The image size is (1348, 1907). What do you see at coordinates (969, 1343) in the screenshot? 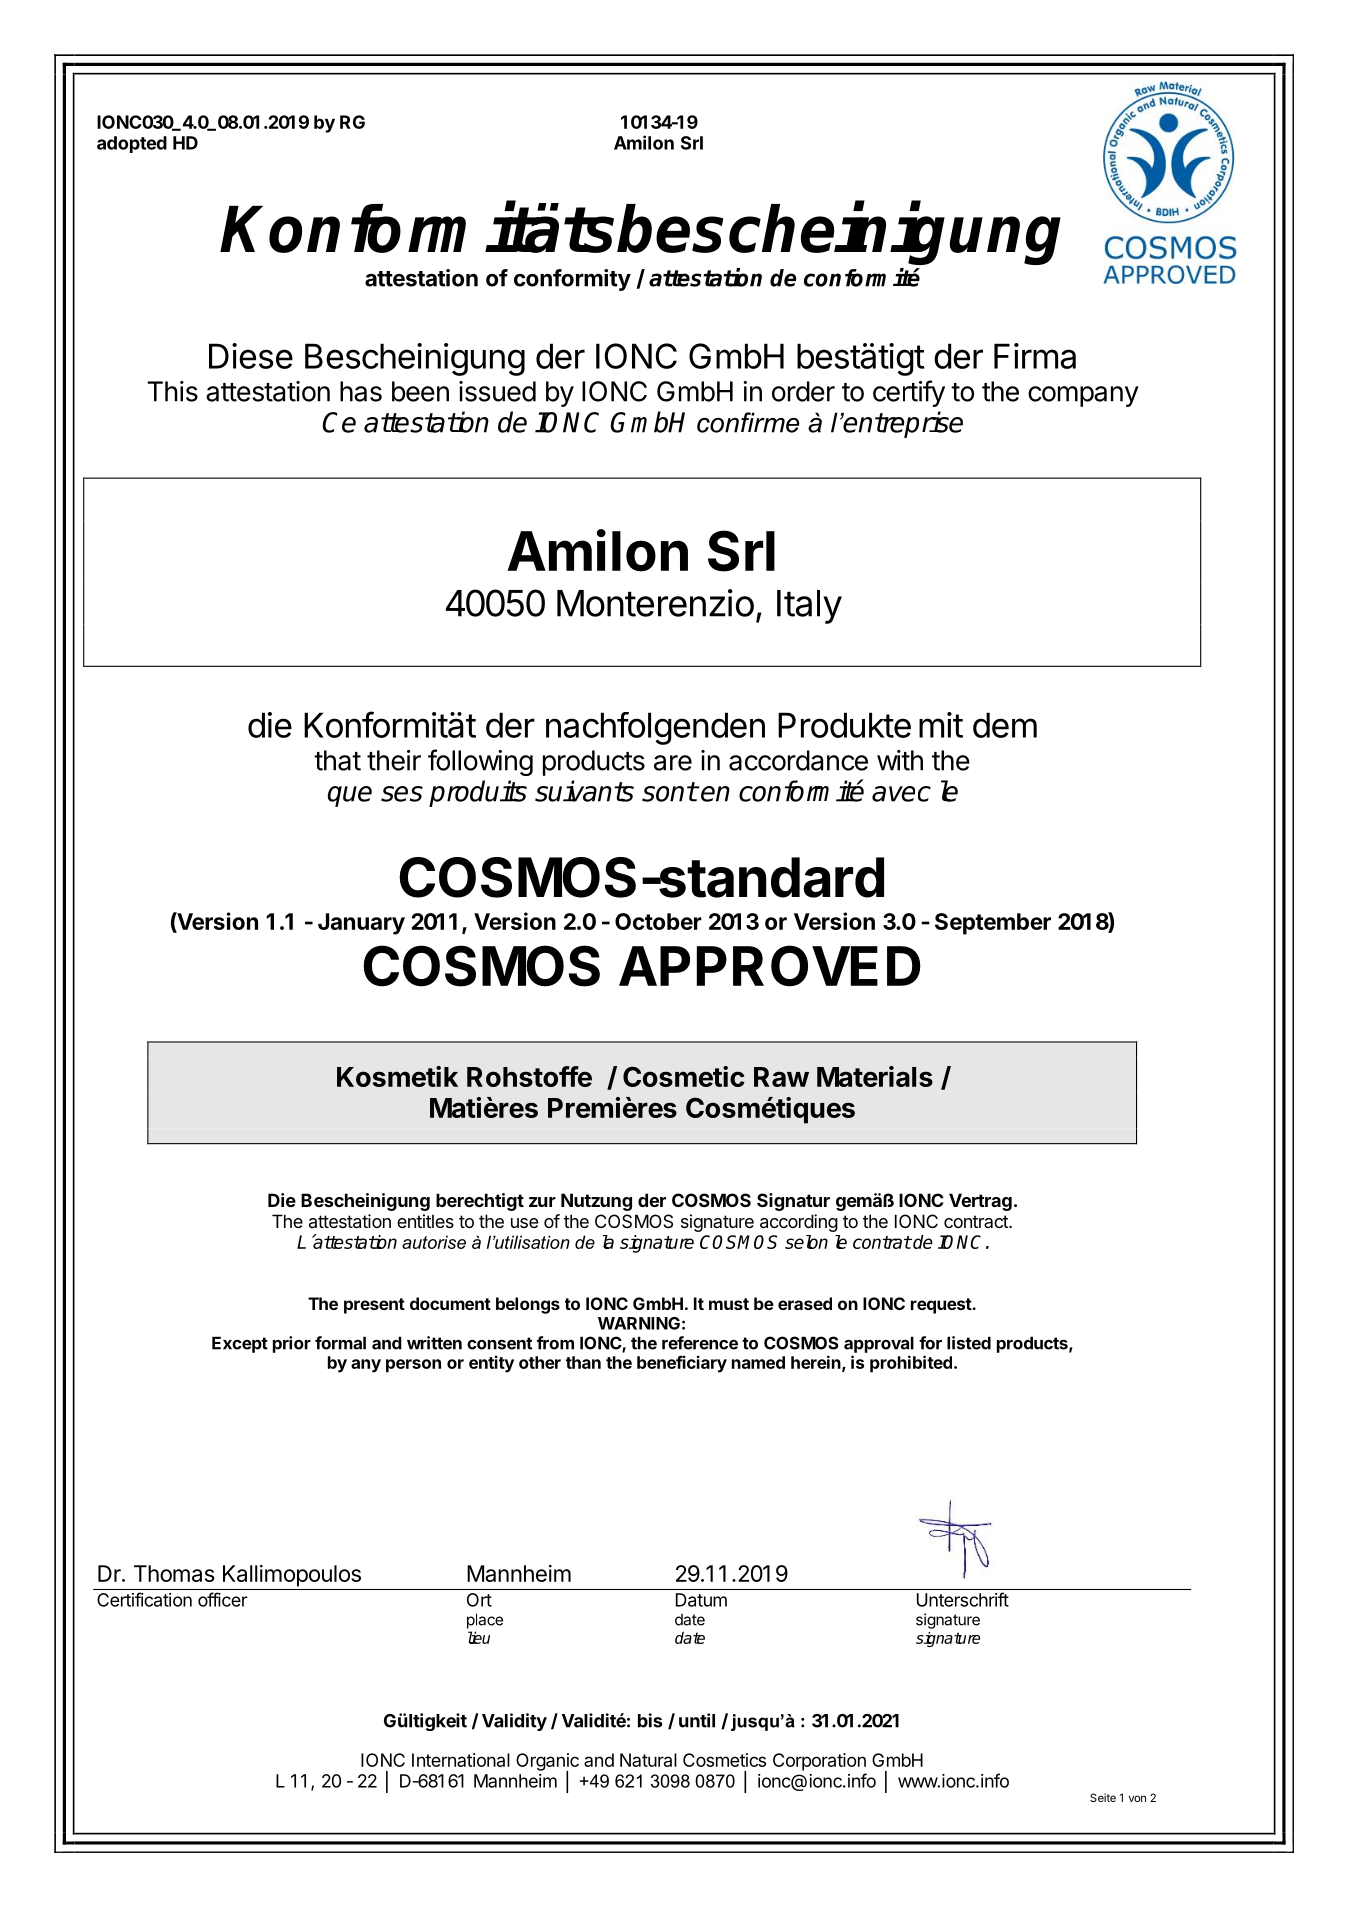
I see `listed` at bounding box center [969, 1343].
